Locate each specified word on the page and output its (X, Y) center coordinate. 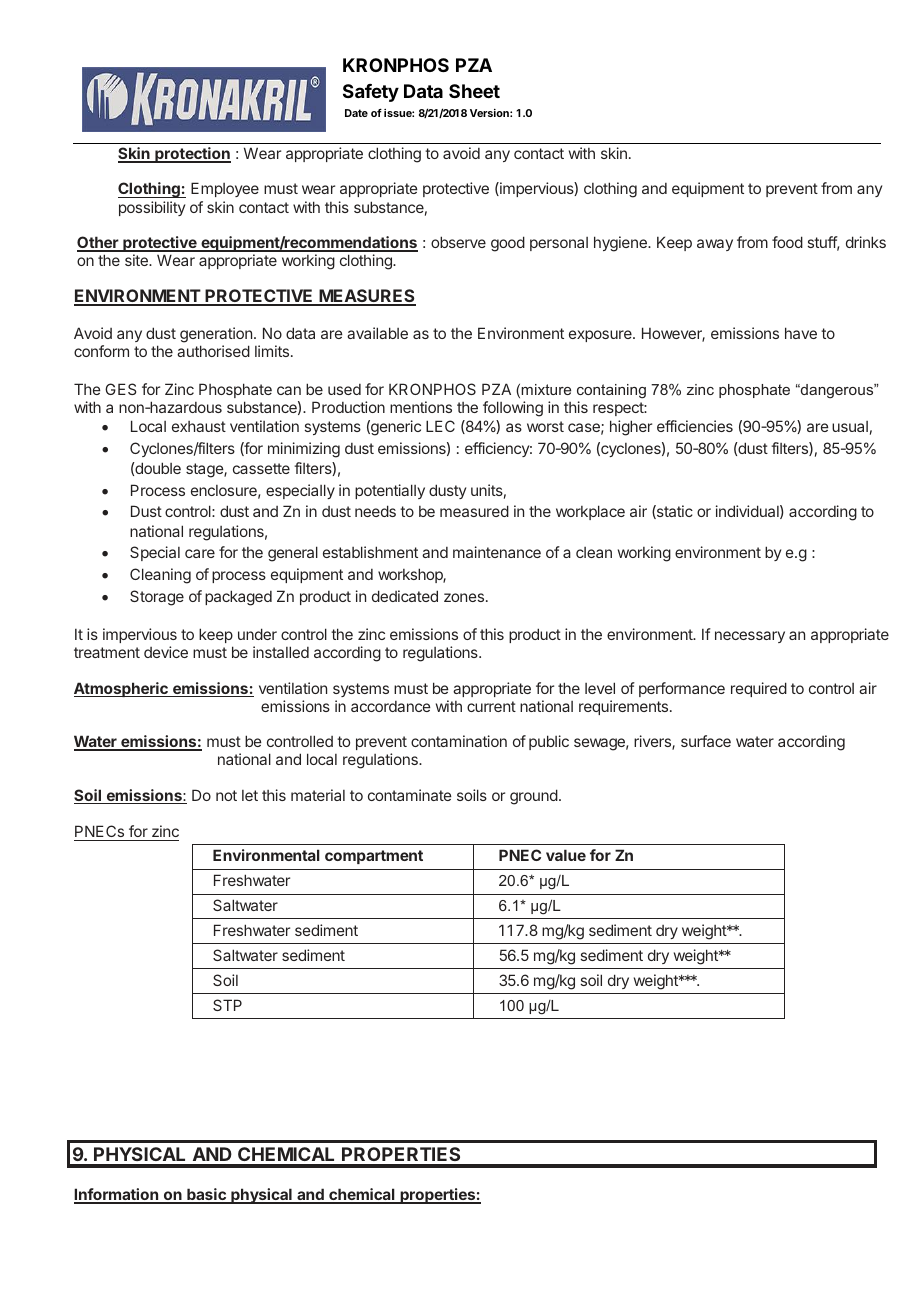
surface (706, 741)
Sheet (474, 91)
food (787, 242)
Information (117, 1195)
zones (464, 597)
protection (192, 155)
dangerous (837, 391)
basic (206, 1195)
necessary (750, 637)
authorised (213, 351)
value (566, 855)
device (166, 652)
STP (227, 1005)
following (513, 409)
